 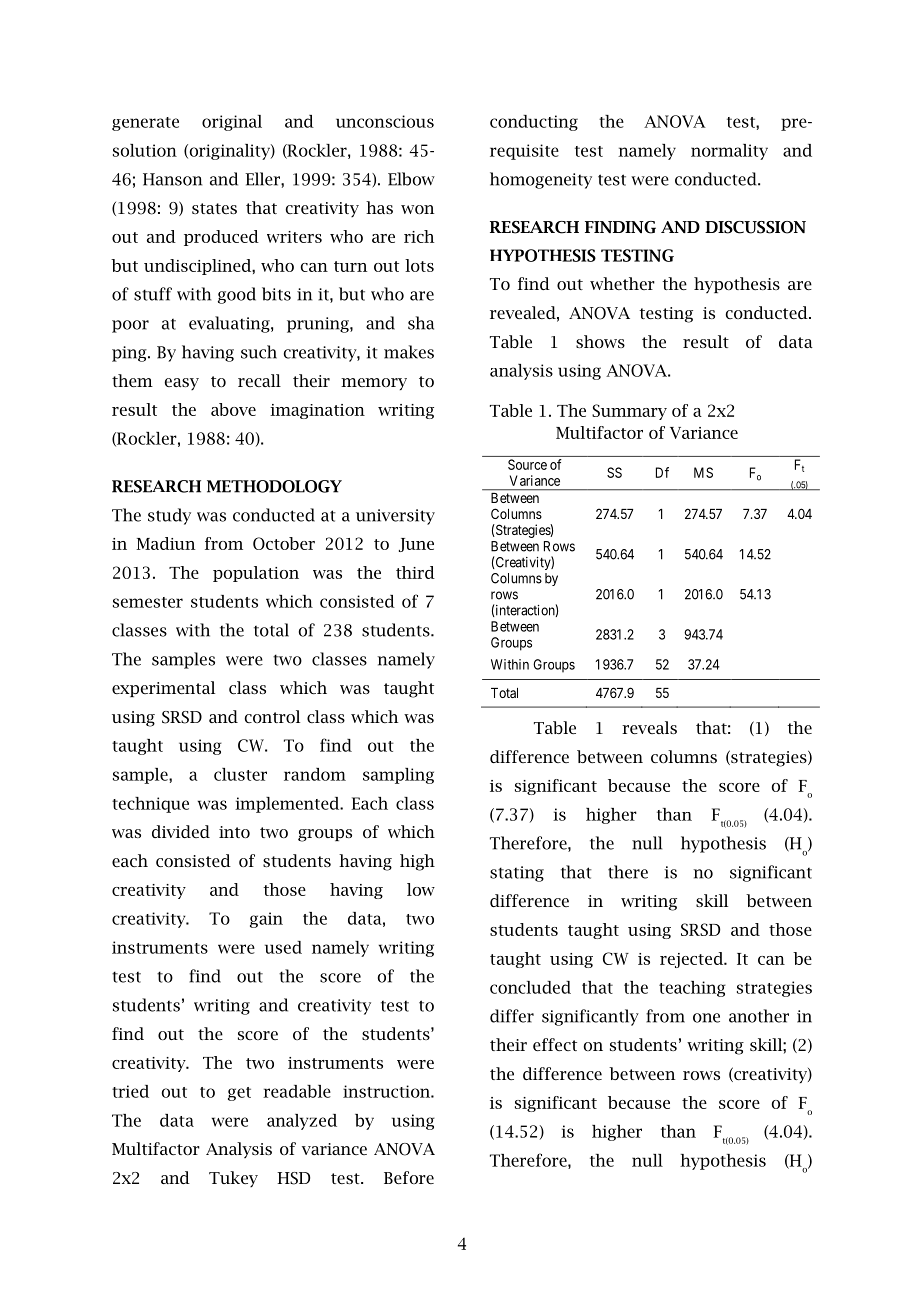 I want to click on Hanson, so click(x=172, y=179).
